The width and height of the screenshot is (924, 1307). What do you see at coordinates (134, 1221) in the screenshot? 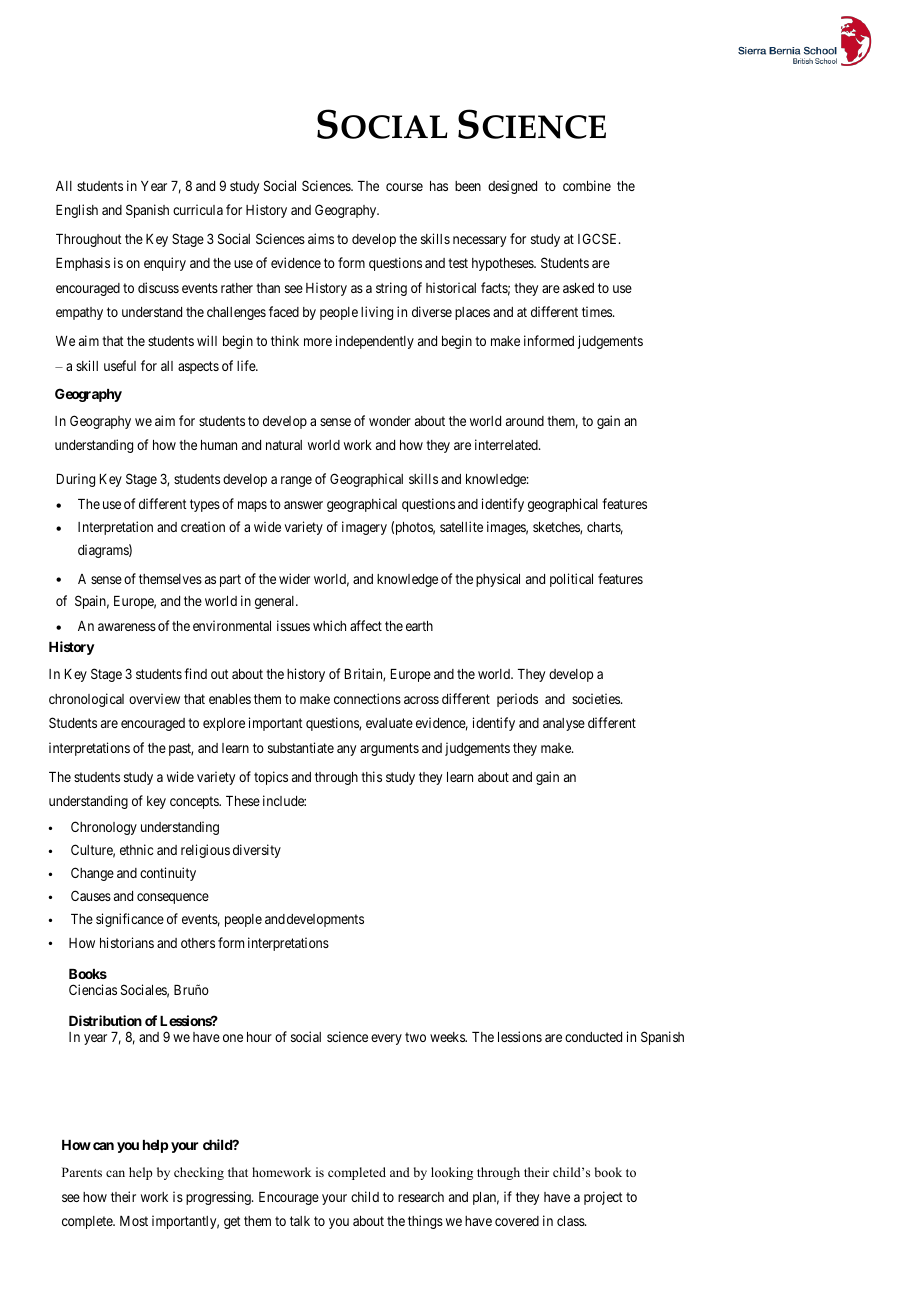
I see `Most` at bounding box center [134, 1221].
